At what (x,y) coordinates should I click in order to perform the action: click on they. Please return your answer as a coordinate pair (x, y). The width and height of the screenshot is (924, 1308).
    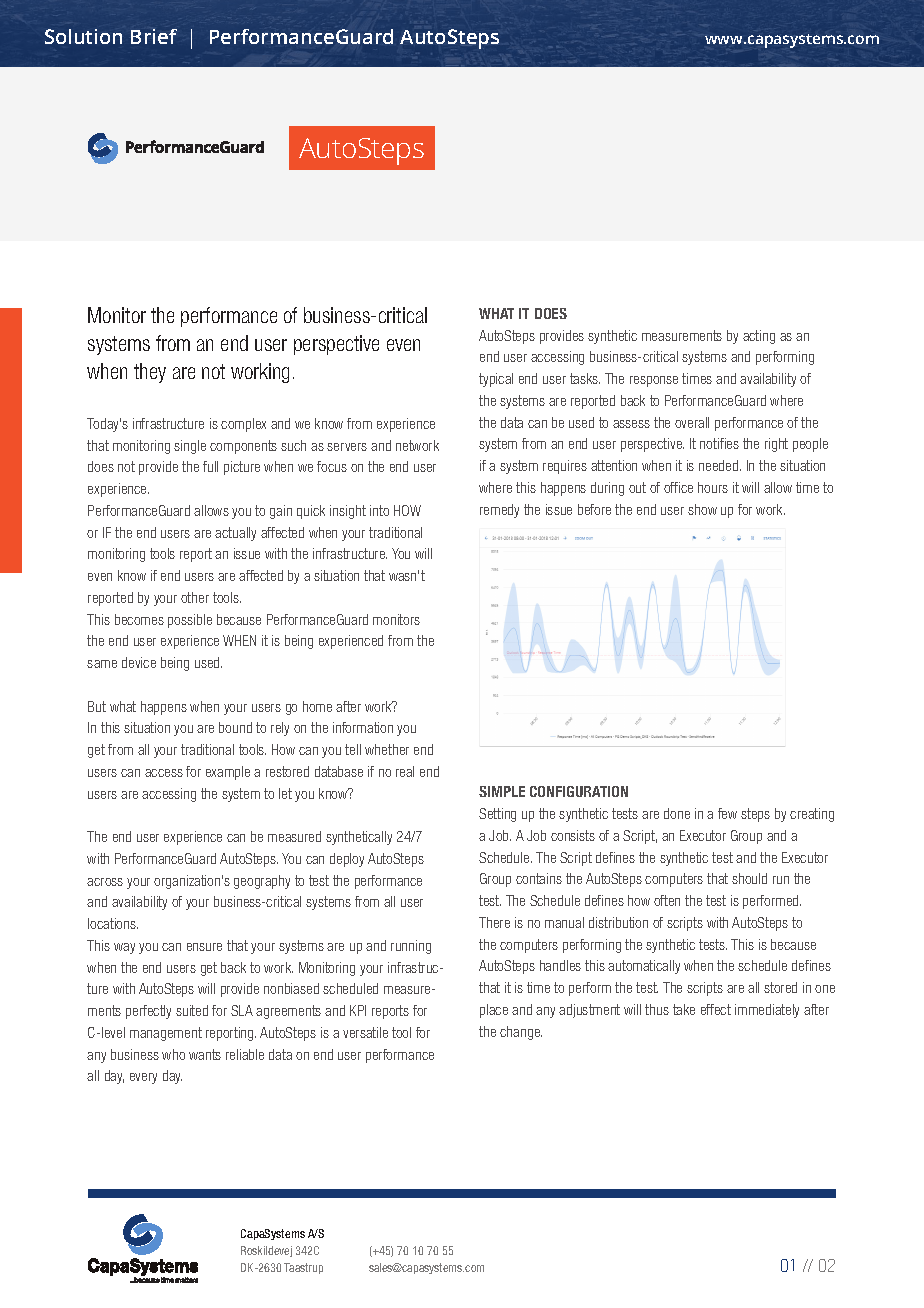
    Looking at the image, I should click on (150, 373).
